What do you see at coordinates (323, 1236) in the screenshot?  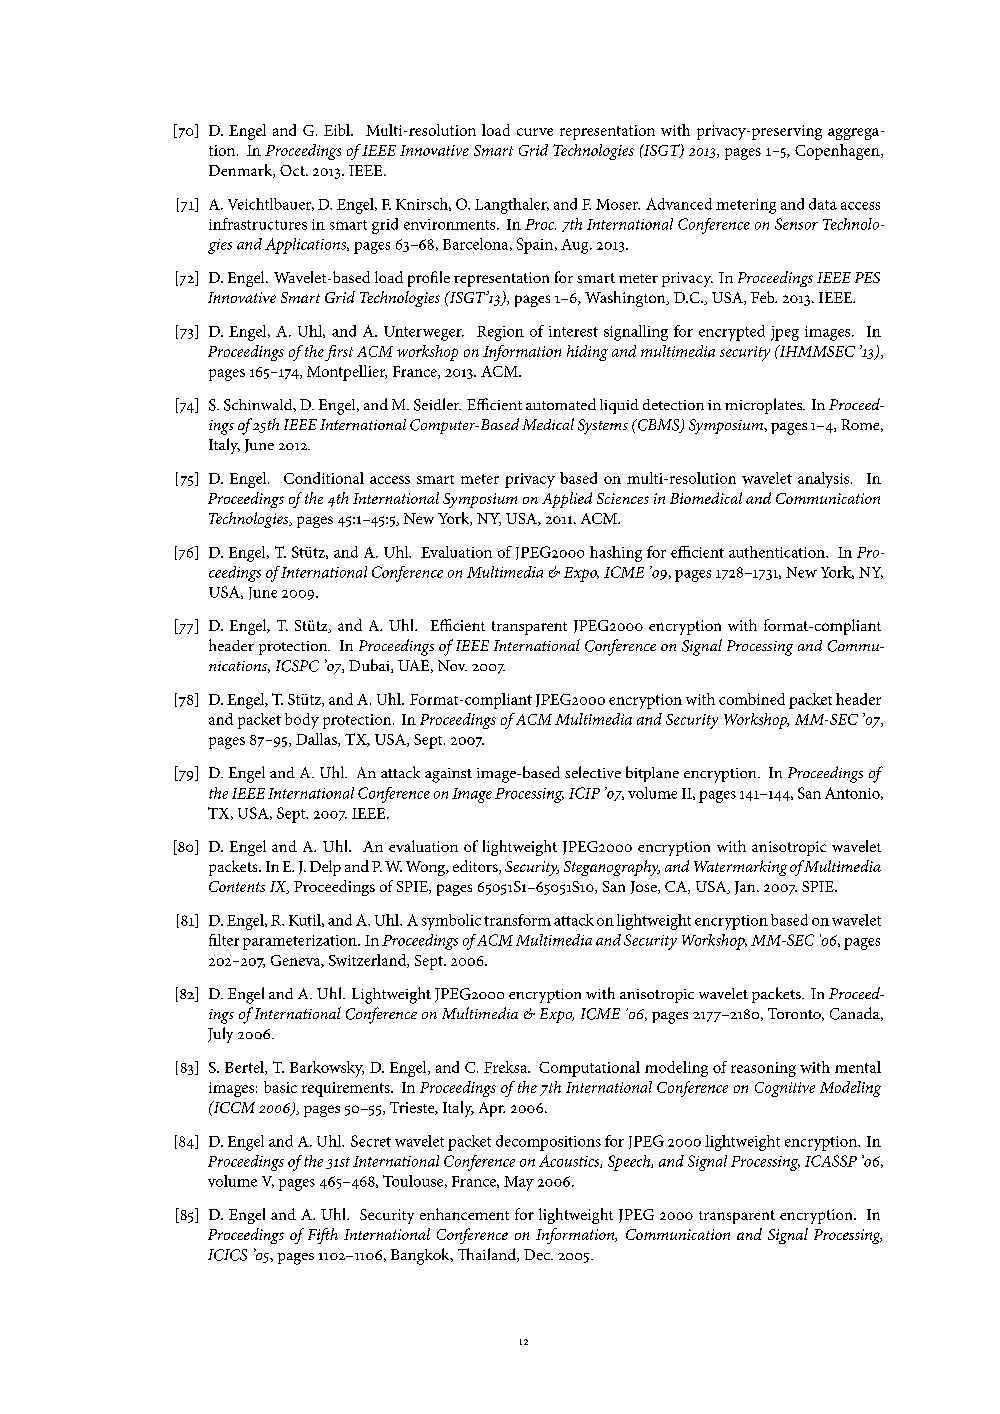 I see `Fifth` at bounding box center [323, 1236].
